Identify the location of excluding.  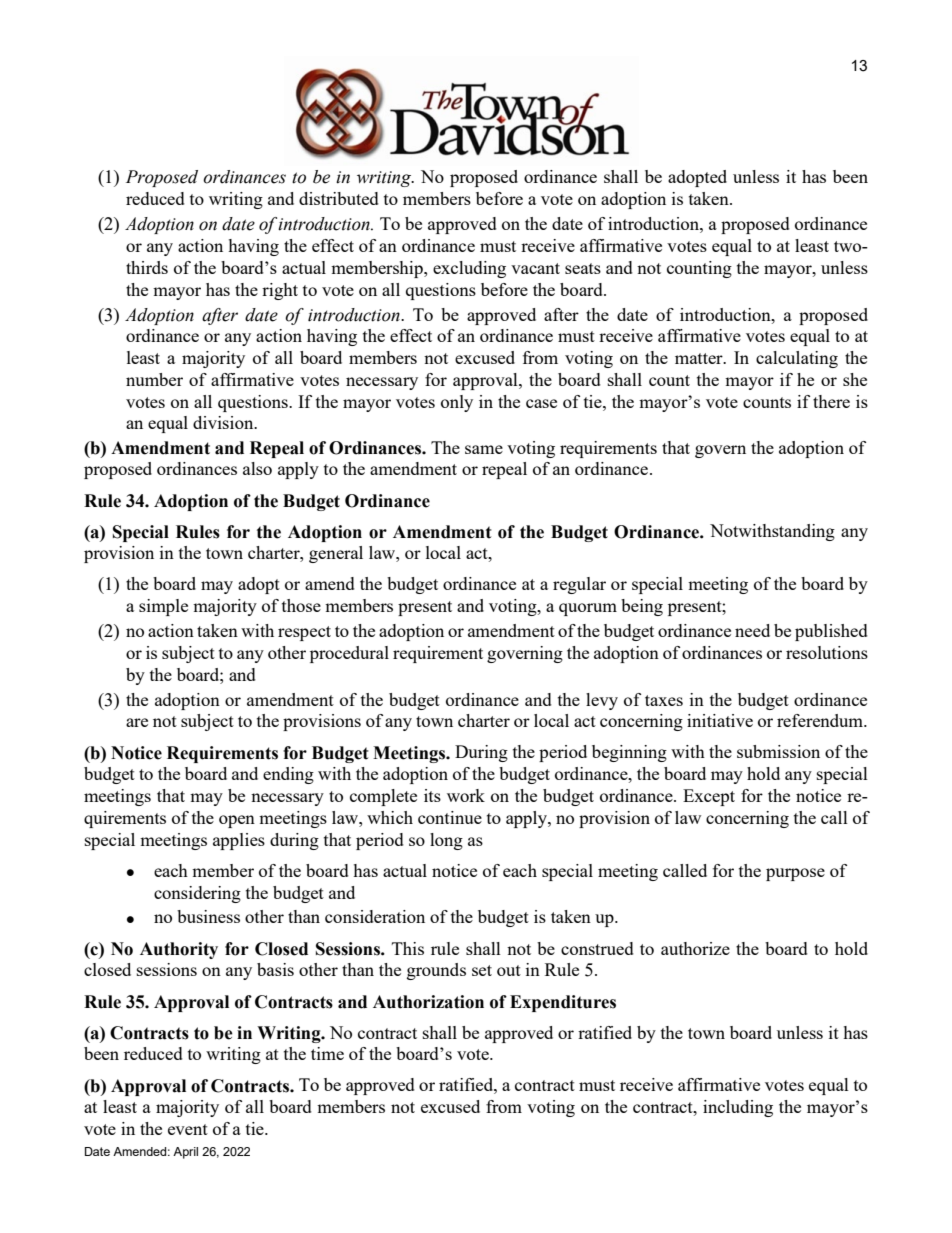
(469, 269).
